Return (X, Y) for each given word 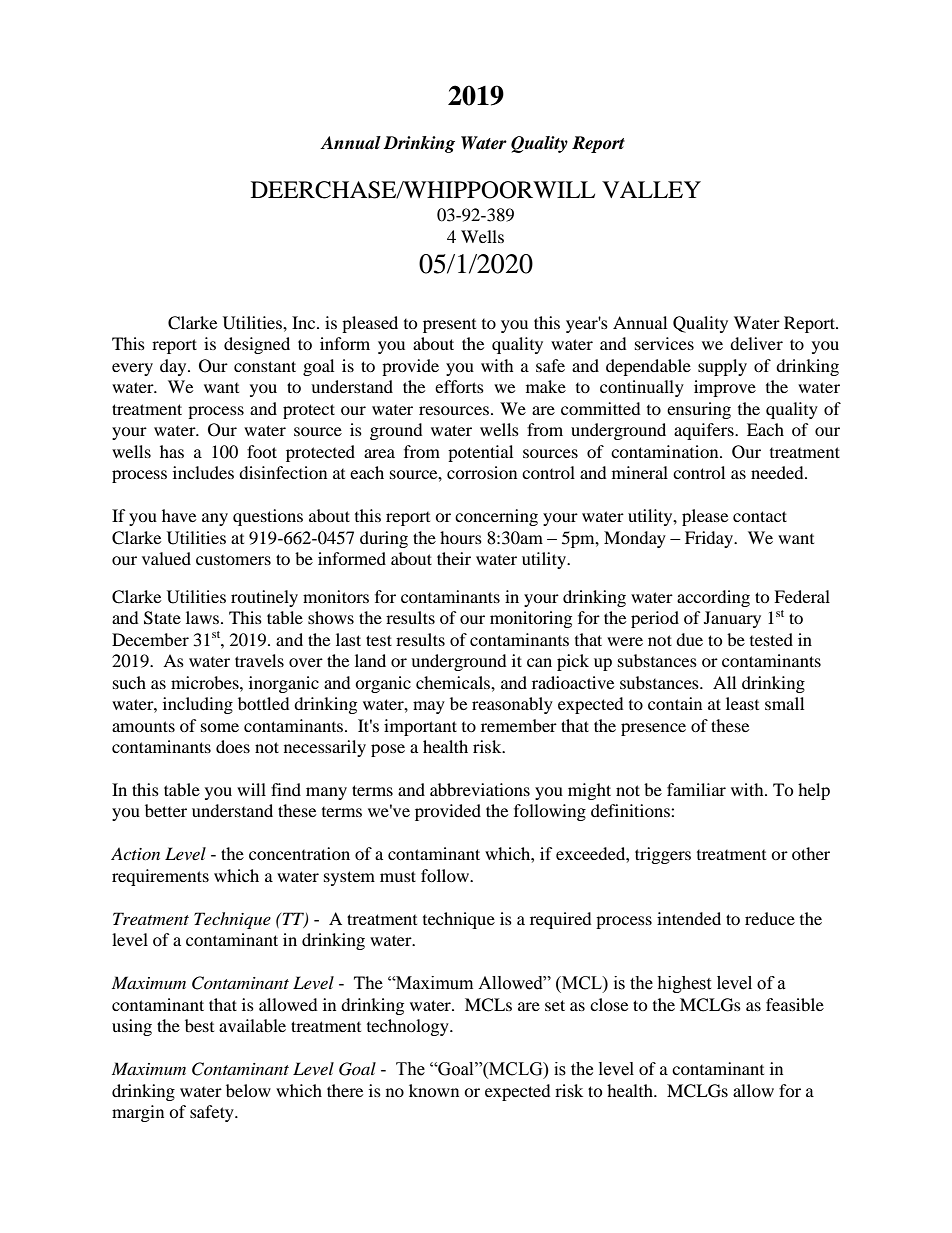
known (434, 1090)
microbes (206, 682)
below (248, 1090)
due (689, 639)
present (449, 326)
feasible (795, 1004)
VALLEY (651, 189)
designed (257, 345)
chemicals (454, 682)
